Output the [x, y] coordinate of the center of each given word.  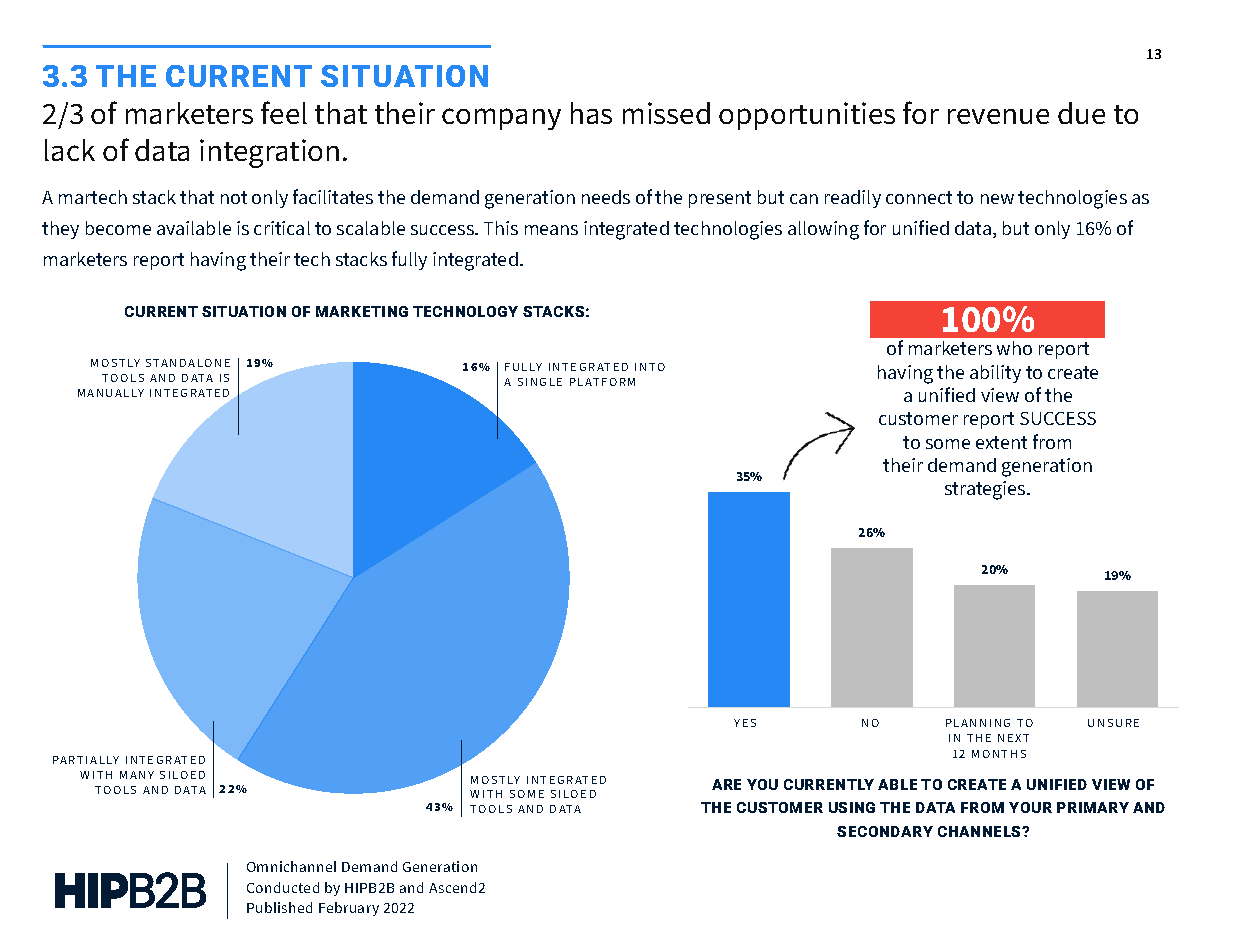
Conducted [283, 887]
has [591, 113]
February [349, 909]
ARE [726, 784]
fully [409, 260]
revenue [998, 116]
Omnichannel [291, 866]
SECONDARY [885, 831]
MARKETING [362, 311]
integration [269, 153]
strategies [986, 490]
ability [995, 374]
